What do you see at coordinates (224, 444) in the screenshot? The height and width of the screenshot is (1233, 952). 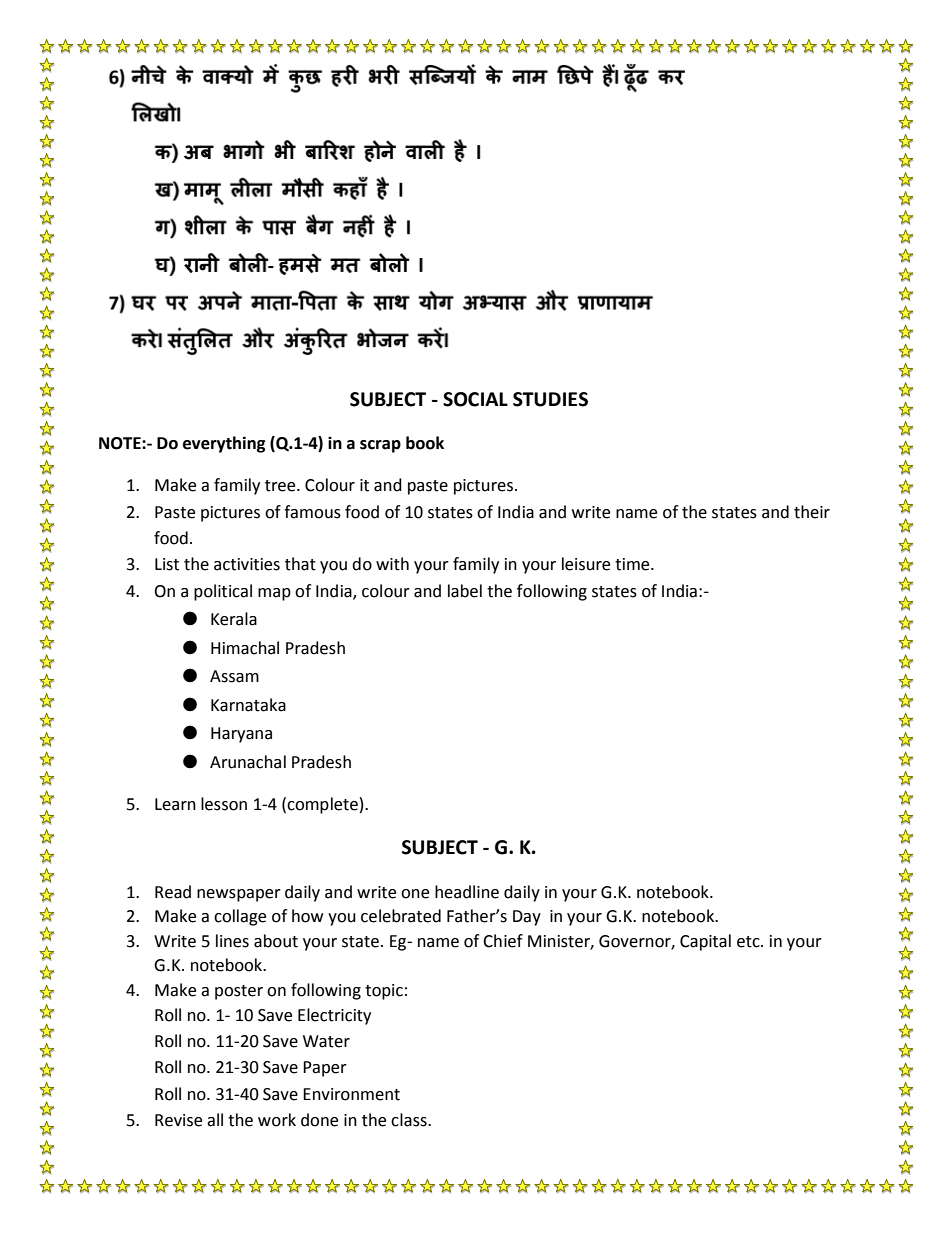 I see `everything` at bounding box center [224, 444].
